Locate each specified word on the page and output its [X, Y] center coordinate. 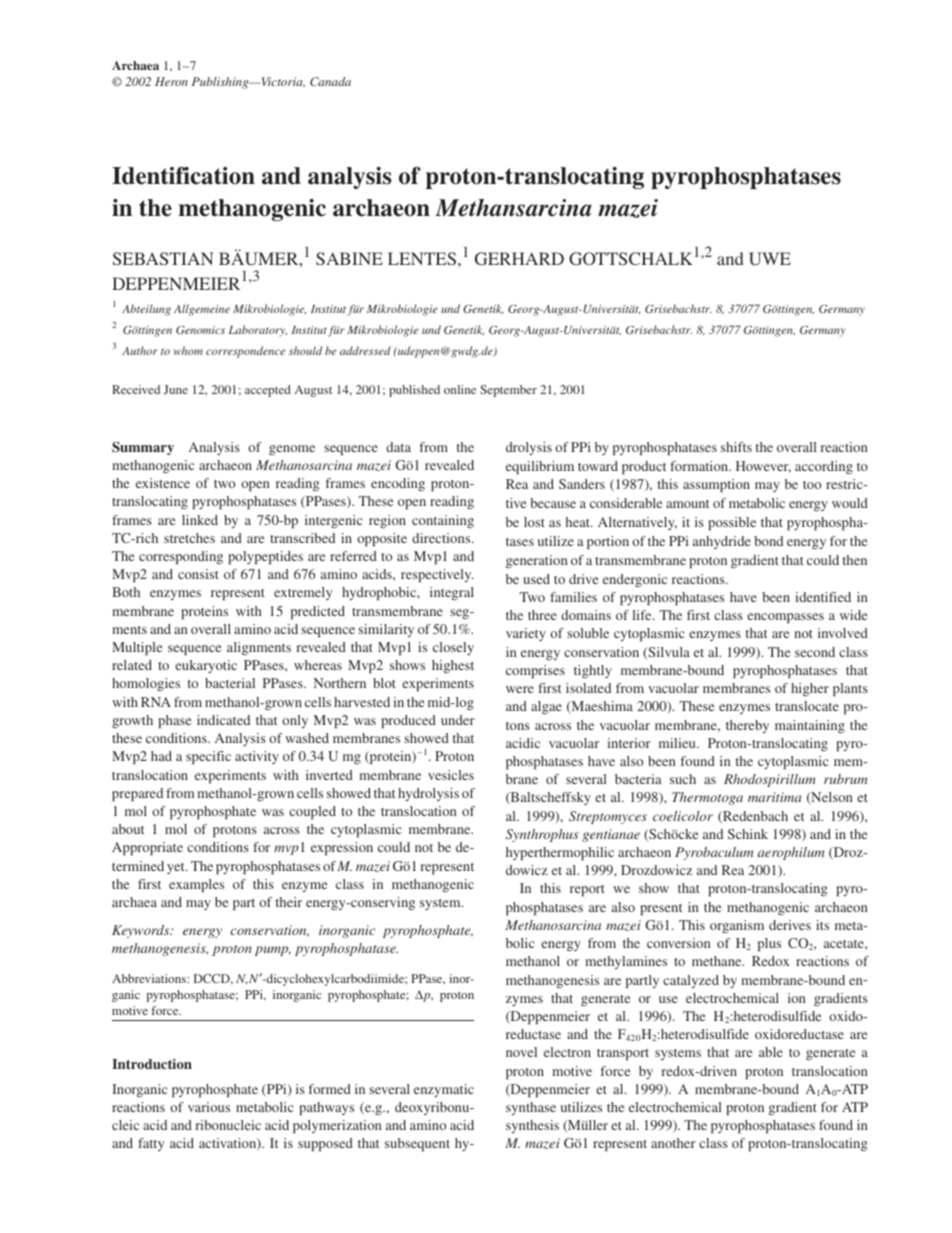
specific [208, 757]
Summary [143, 448]
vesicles [451, 775]
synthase [531, 1108]
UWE [770, 259]
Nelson [831, 798]
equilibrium [540, 467]
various [209, 1107]
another [673, 1143]
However [763, 467]
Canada [330, 81]
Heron [171, 81]
